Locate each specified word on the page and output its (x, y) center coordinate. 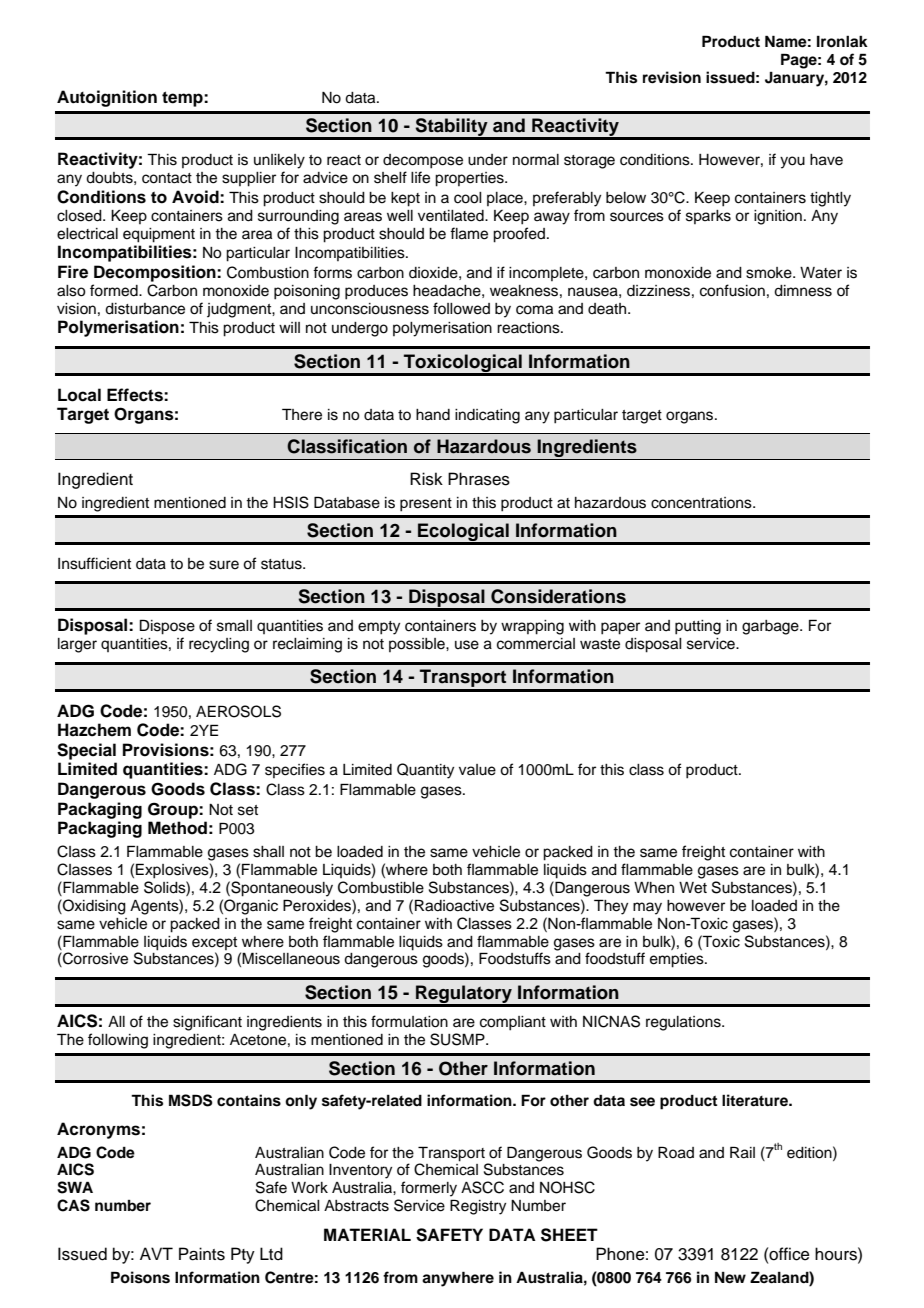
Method (177, 828)
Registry (478, 1207)
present (426, 505)
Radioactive (454, 905)
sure (224, 565)
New (730, 1277)
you (792, 162)
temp (183, 99)
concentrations (702, 503)
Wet (693, 888)
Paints (202, 1254)
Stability (452, 128)
